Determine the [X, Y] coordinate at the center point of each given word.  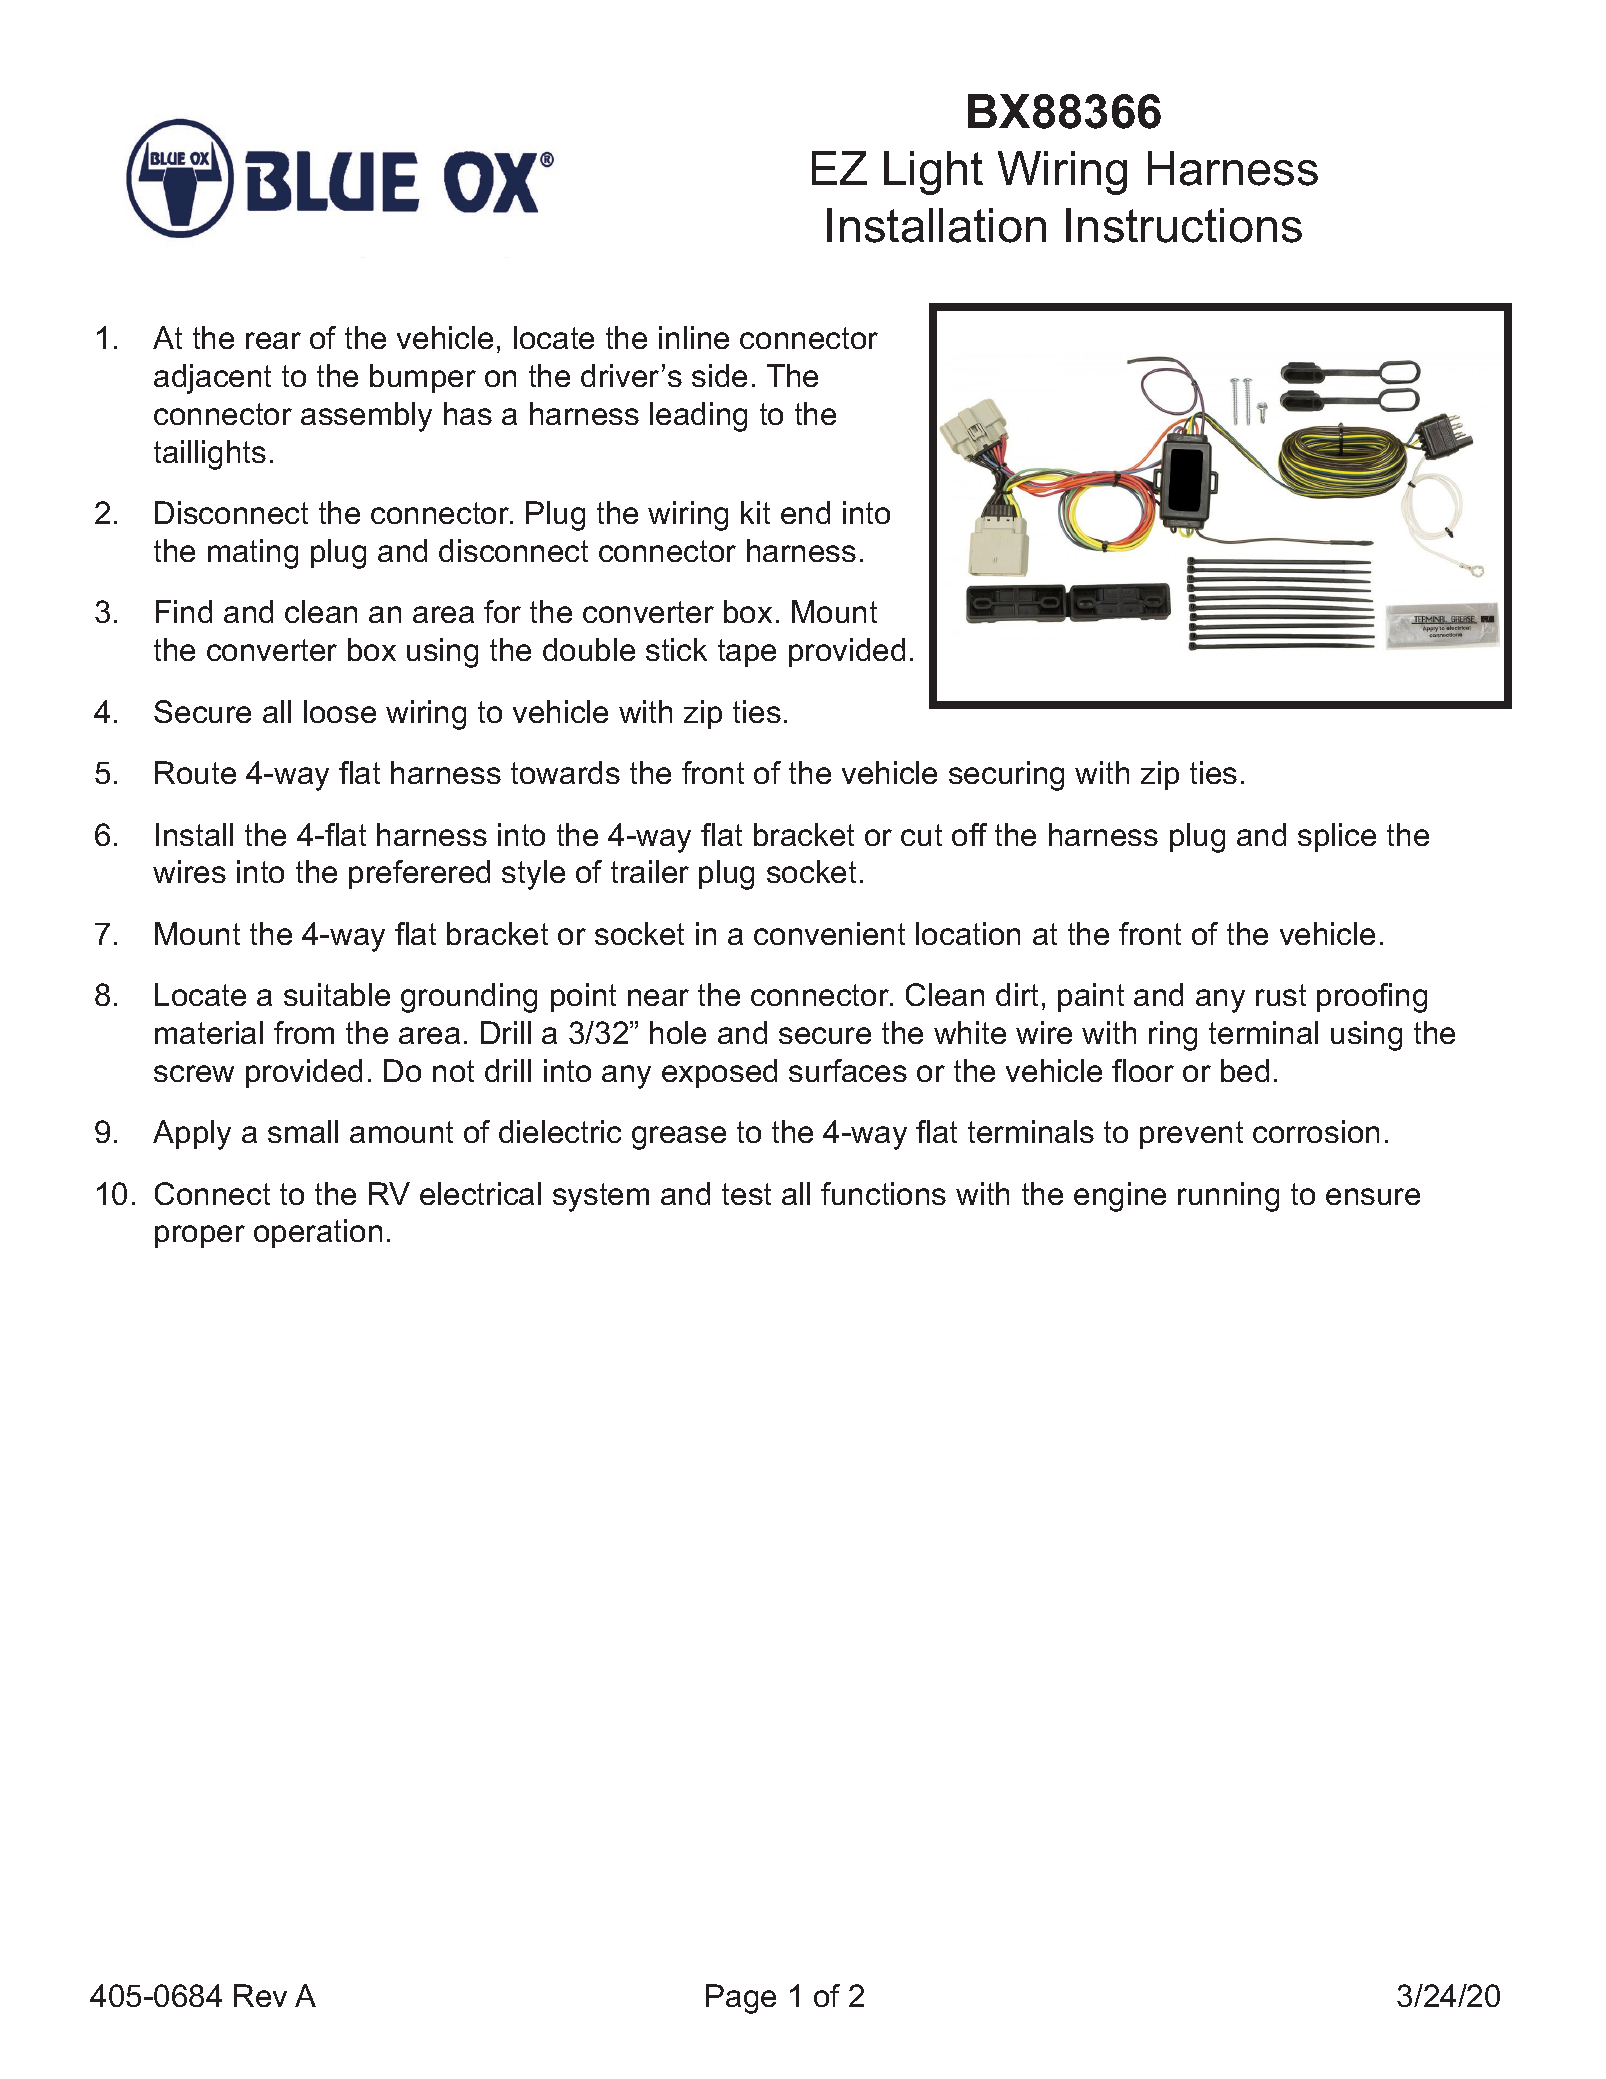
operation [318, 1233]
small [303, 1131]
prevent [1191, 1135]
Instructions [1184, 225]
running [1228, 1197]
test [746, 1194]
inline [694, 337]
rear [273, 340]
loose [340, 711]
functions [883, 1193]
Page [741, 1999]
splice [1337, 837]
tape [747, 653]
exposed [719, 1073]
